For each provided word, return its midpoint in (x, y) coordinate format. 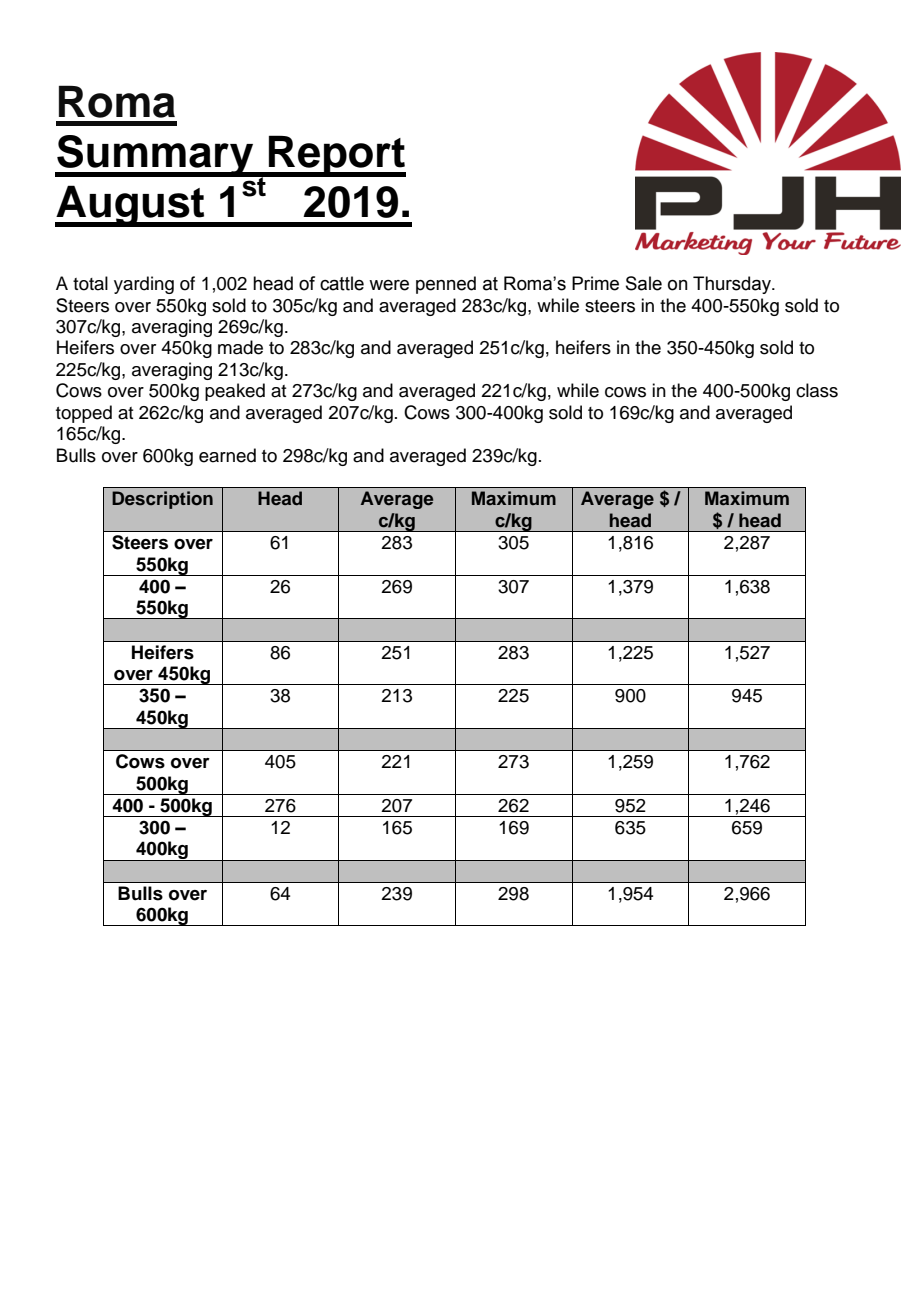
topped (84, 414)
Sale (644, 283)
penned (446, 285)
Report (336, 156)
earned (227, 455)
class (817, 390)
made (240, 347)
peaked (235, 392)
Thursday (733, 285)
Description (162, 500)
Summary (155, 156)
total (90, 283)
